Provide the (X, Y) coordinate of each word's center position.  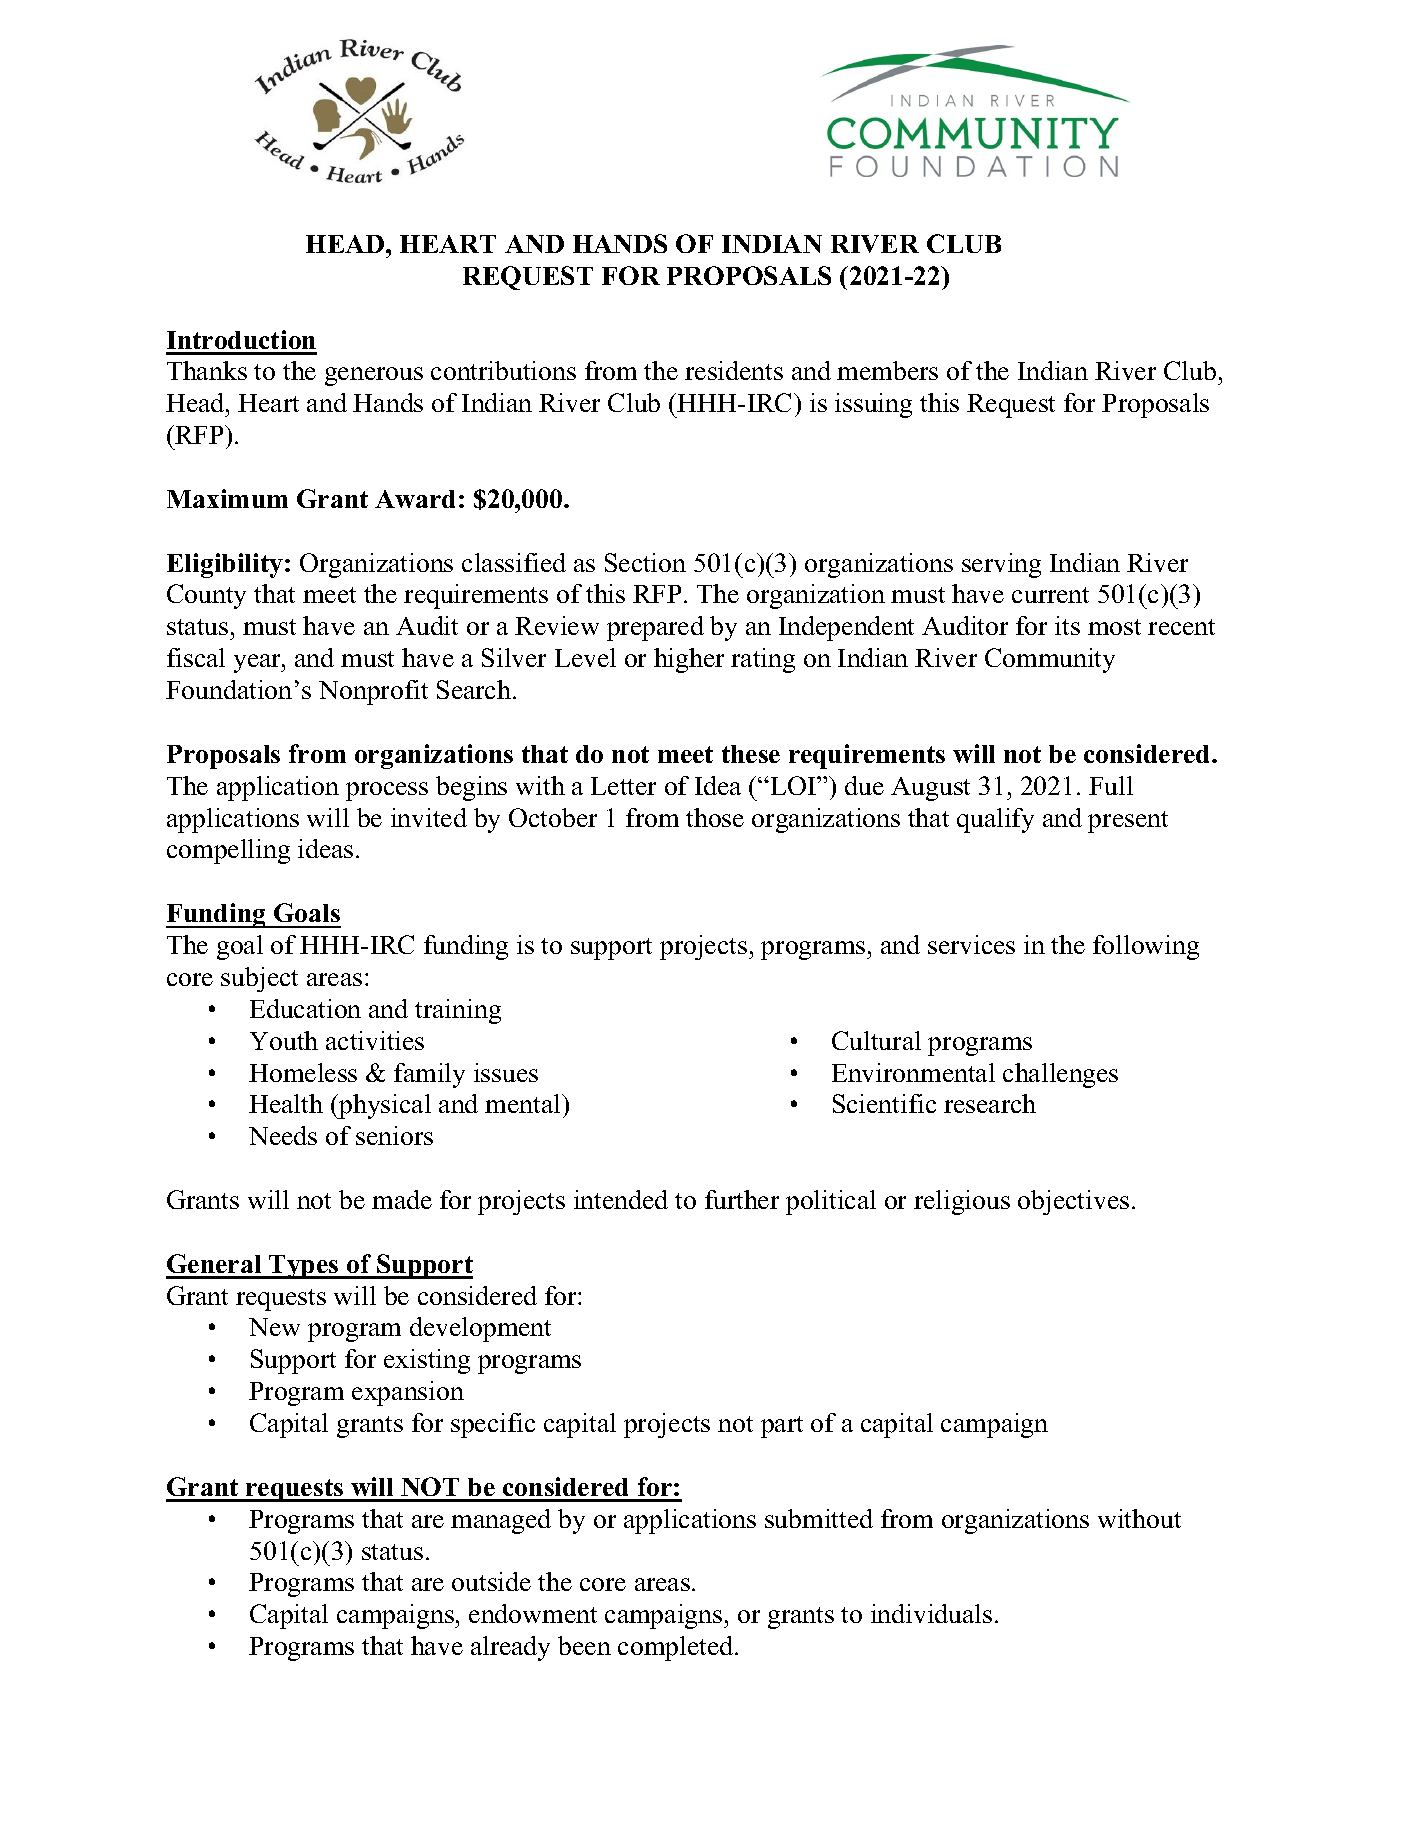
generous (374, 376)
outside (491, 1581)
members (887, 370)
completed (677, 1648)
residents (734, 370)
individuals (931, 1613)
